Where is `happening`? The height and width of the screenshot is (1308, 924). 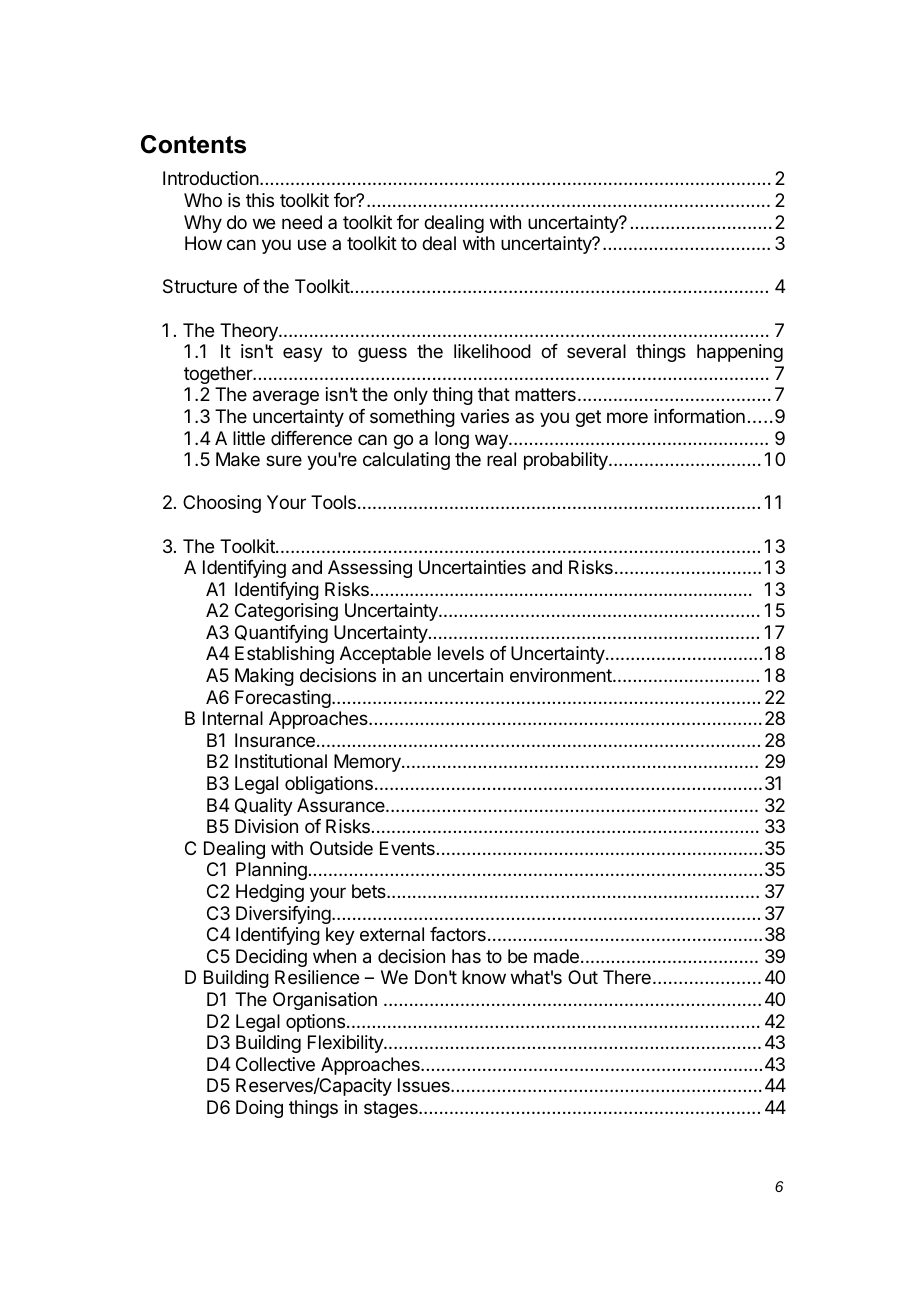 happening is located at coordinates (740, 353).
